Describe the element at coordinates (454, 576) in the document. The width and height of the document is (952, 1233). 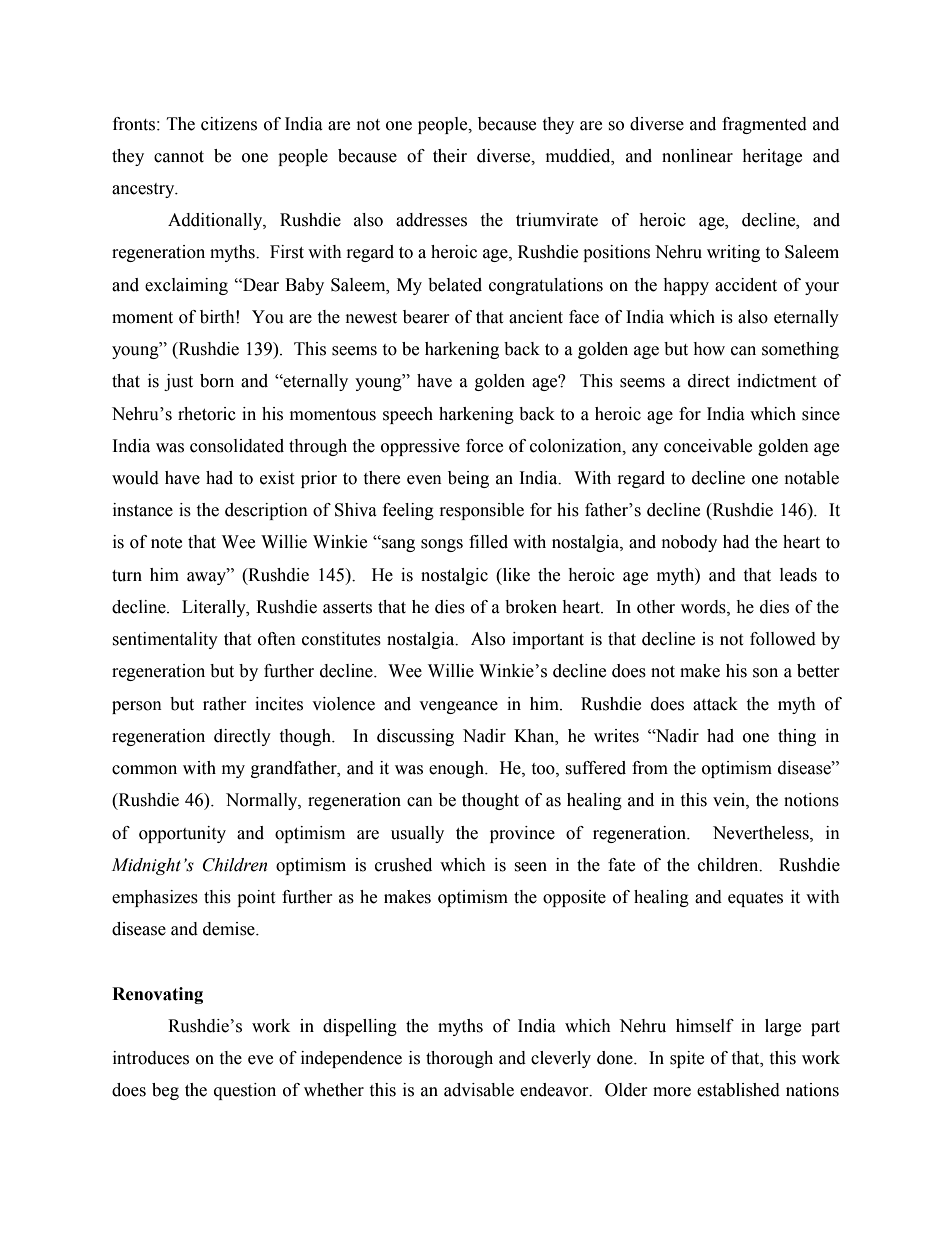
I see `nostalgic` at that location.
